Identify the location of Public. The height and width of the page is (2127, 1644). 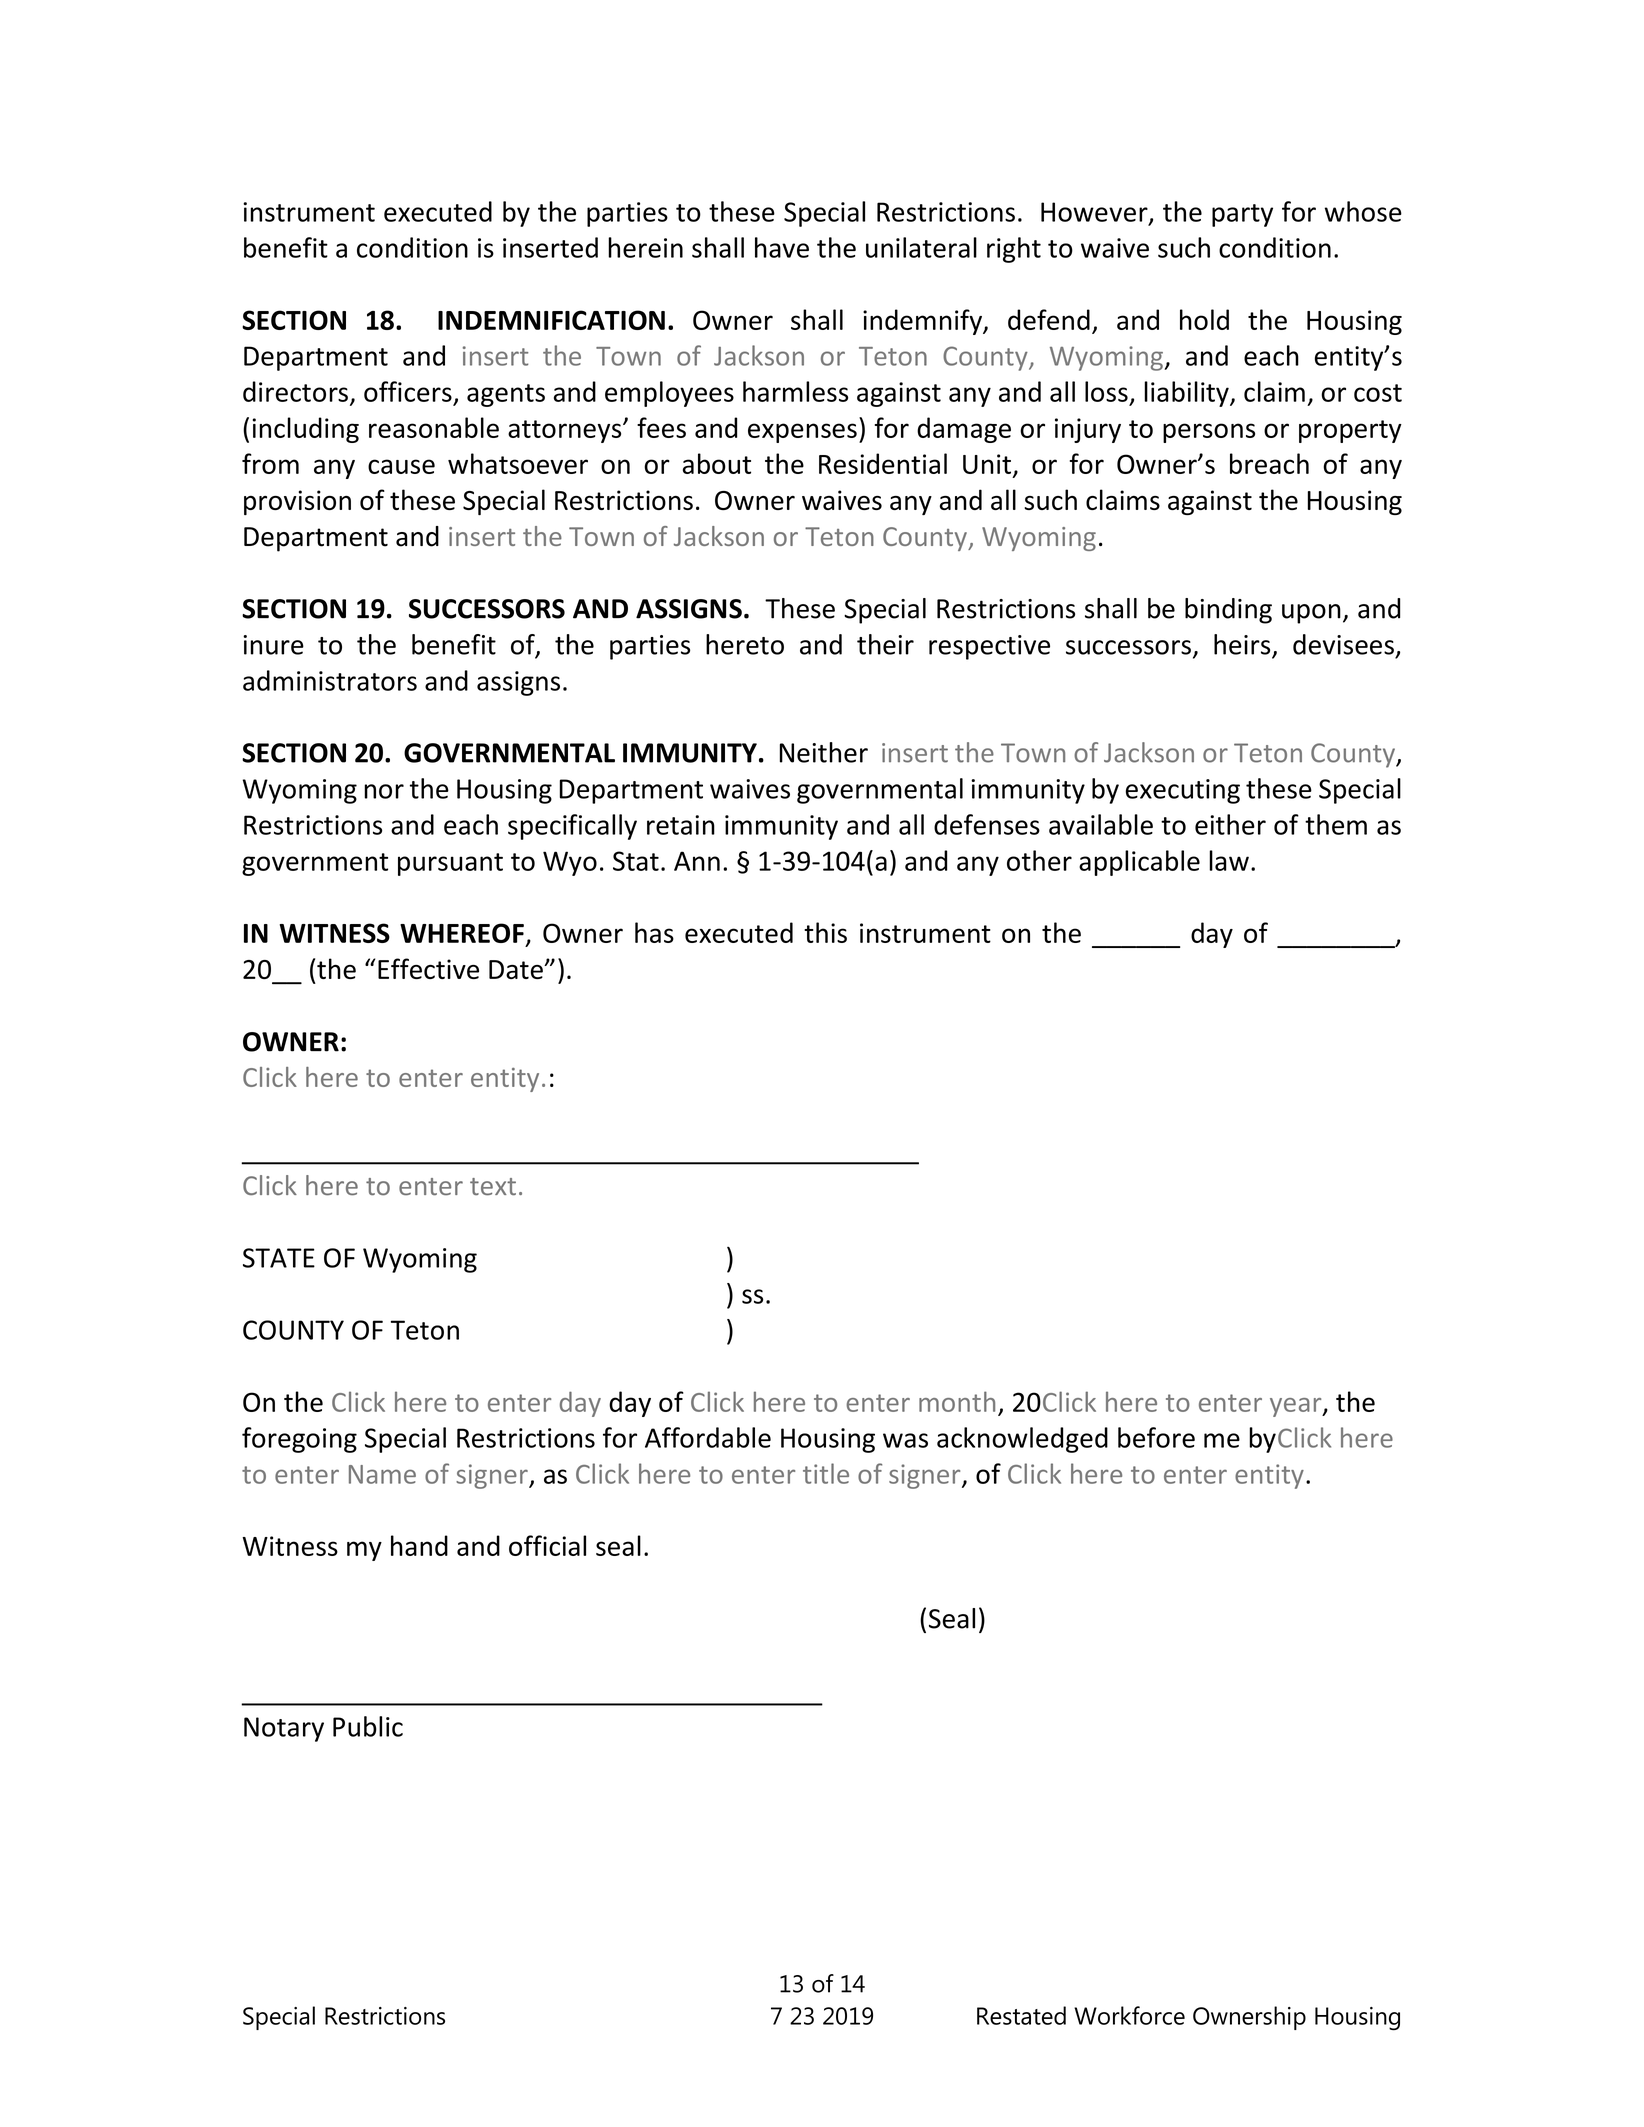
(368, 1726).
